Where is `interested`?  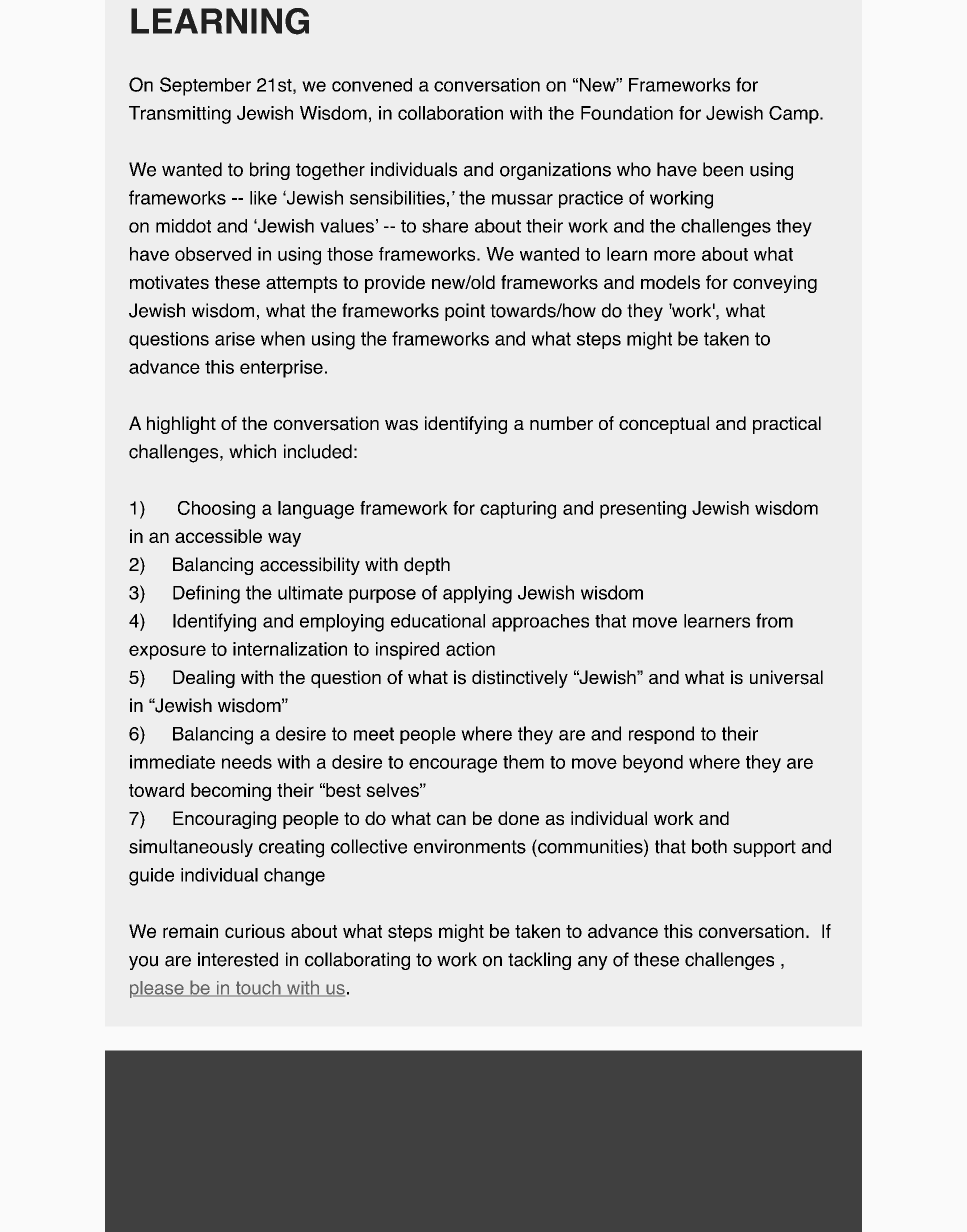 interested is located at coordinates (238, 959).
